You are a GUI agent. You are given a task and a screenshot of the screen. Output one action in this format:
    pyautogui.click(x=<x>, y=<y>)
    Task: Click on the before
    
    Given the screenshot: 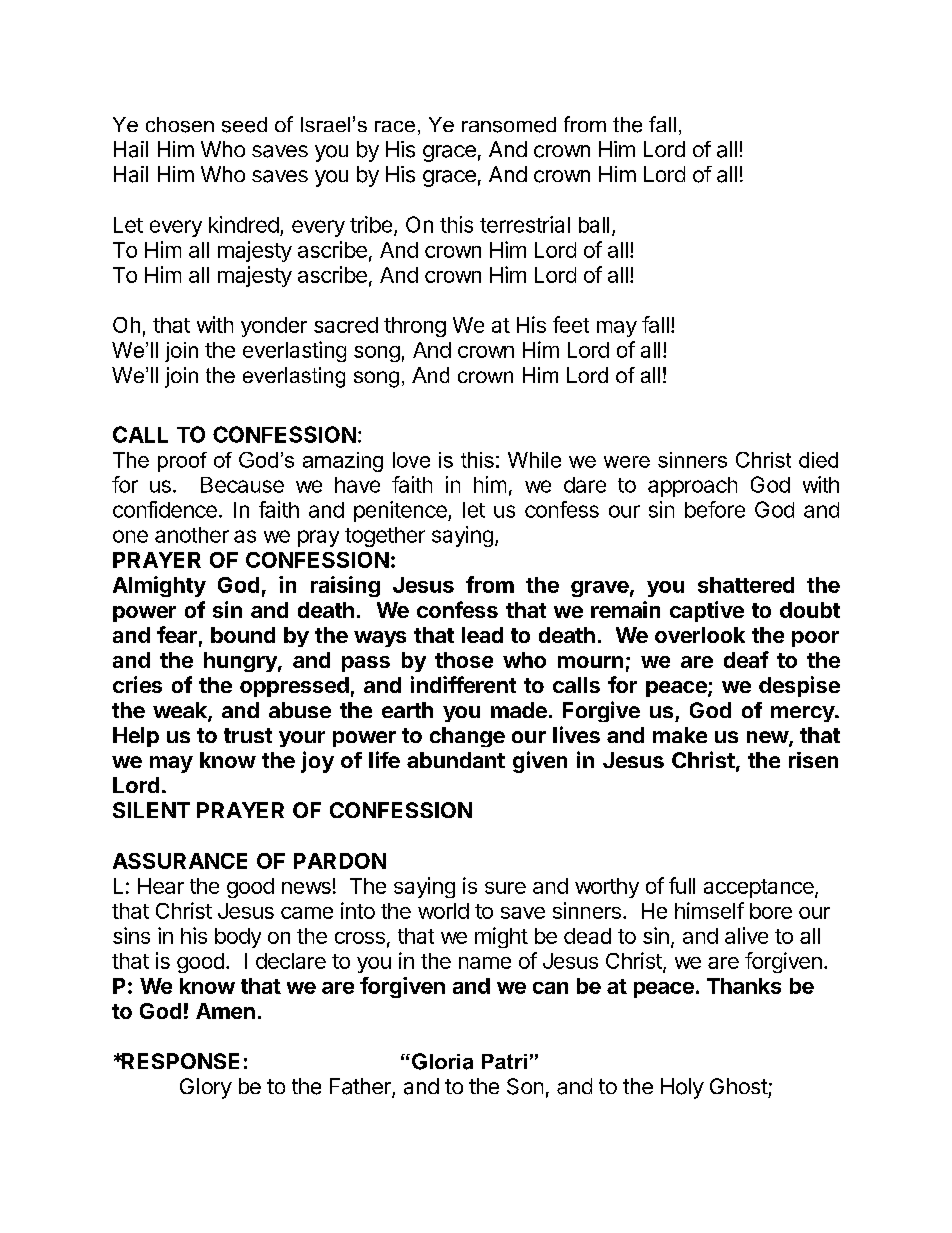 What is the action you would take?
    pyautogui.click(x=715, y=509)
